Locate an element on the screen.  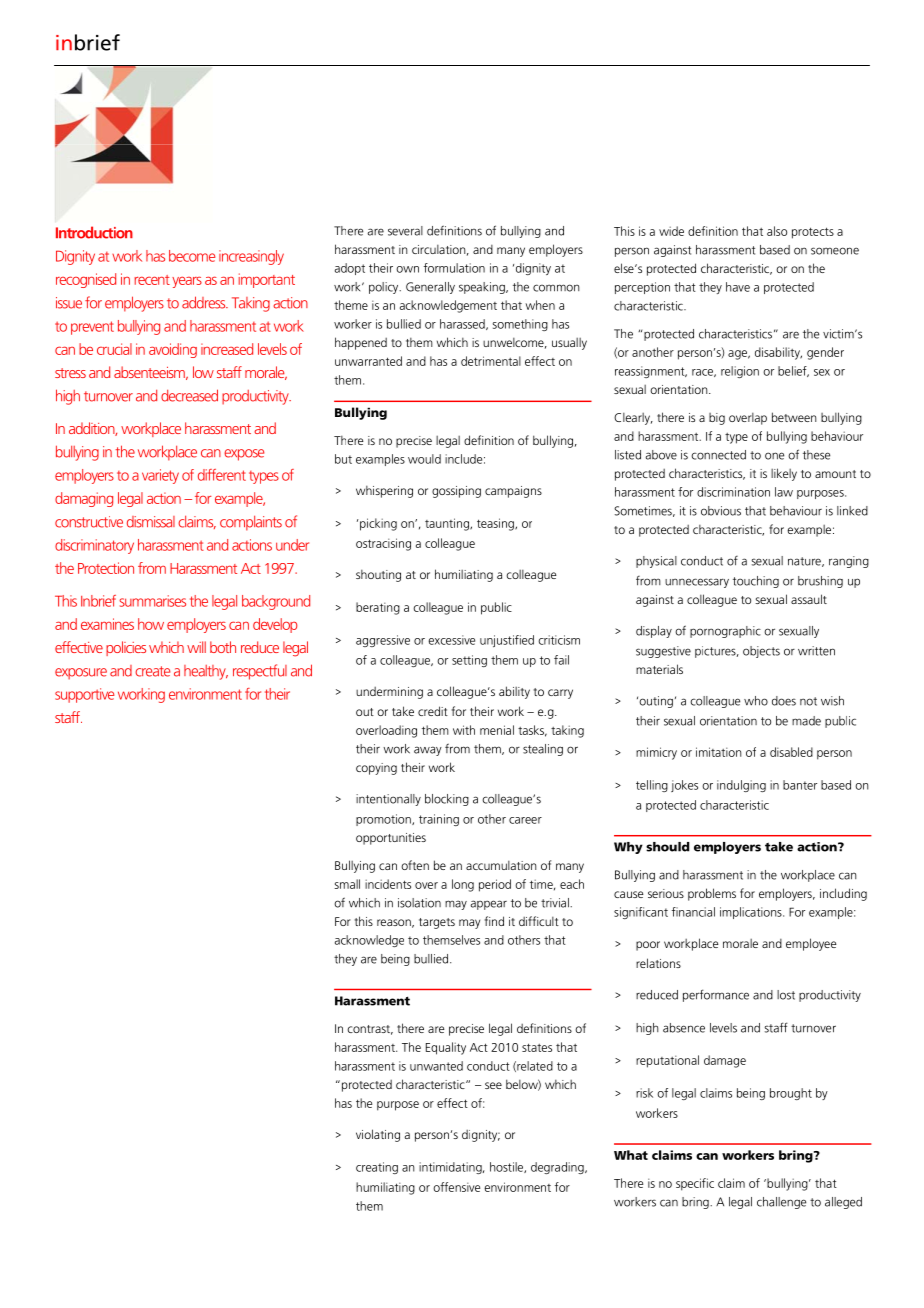
challenge is located at coordinates (781, 1203).
